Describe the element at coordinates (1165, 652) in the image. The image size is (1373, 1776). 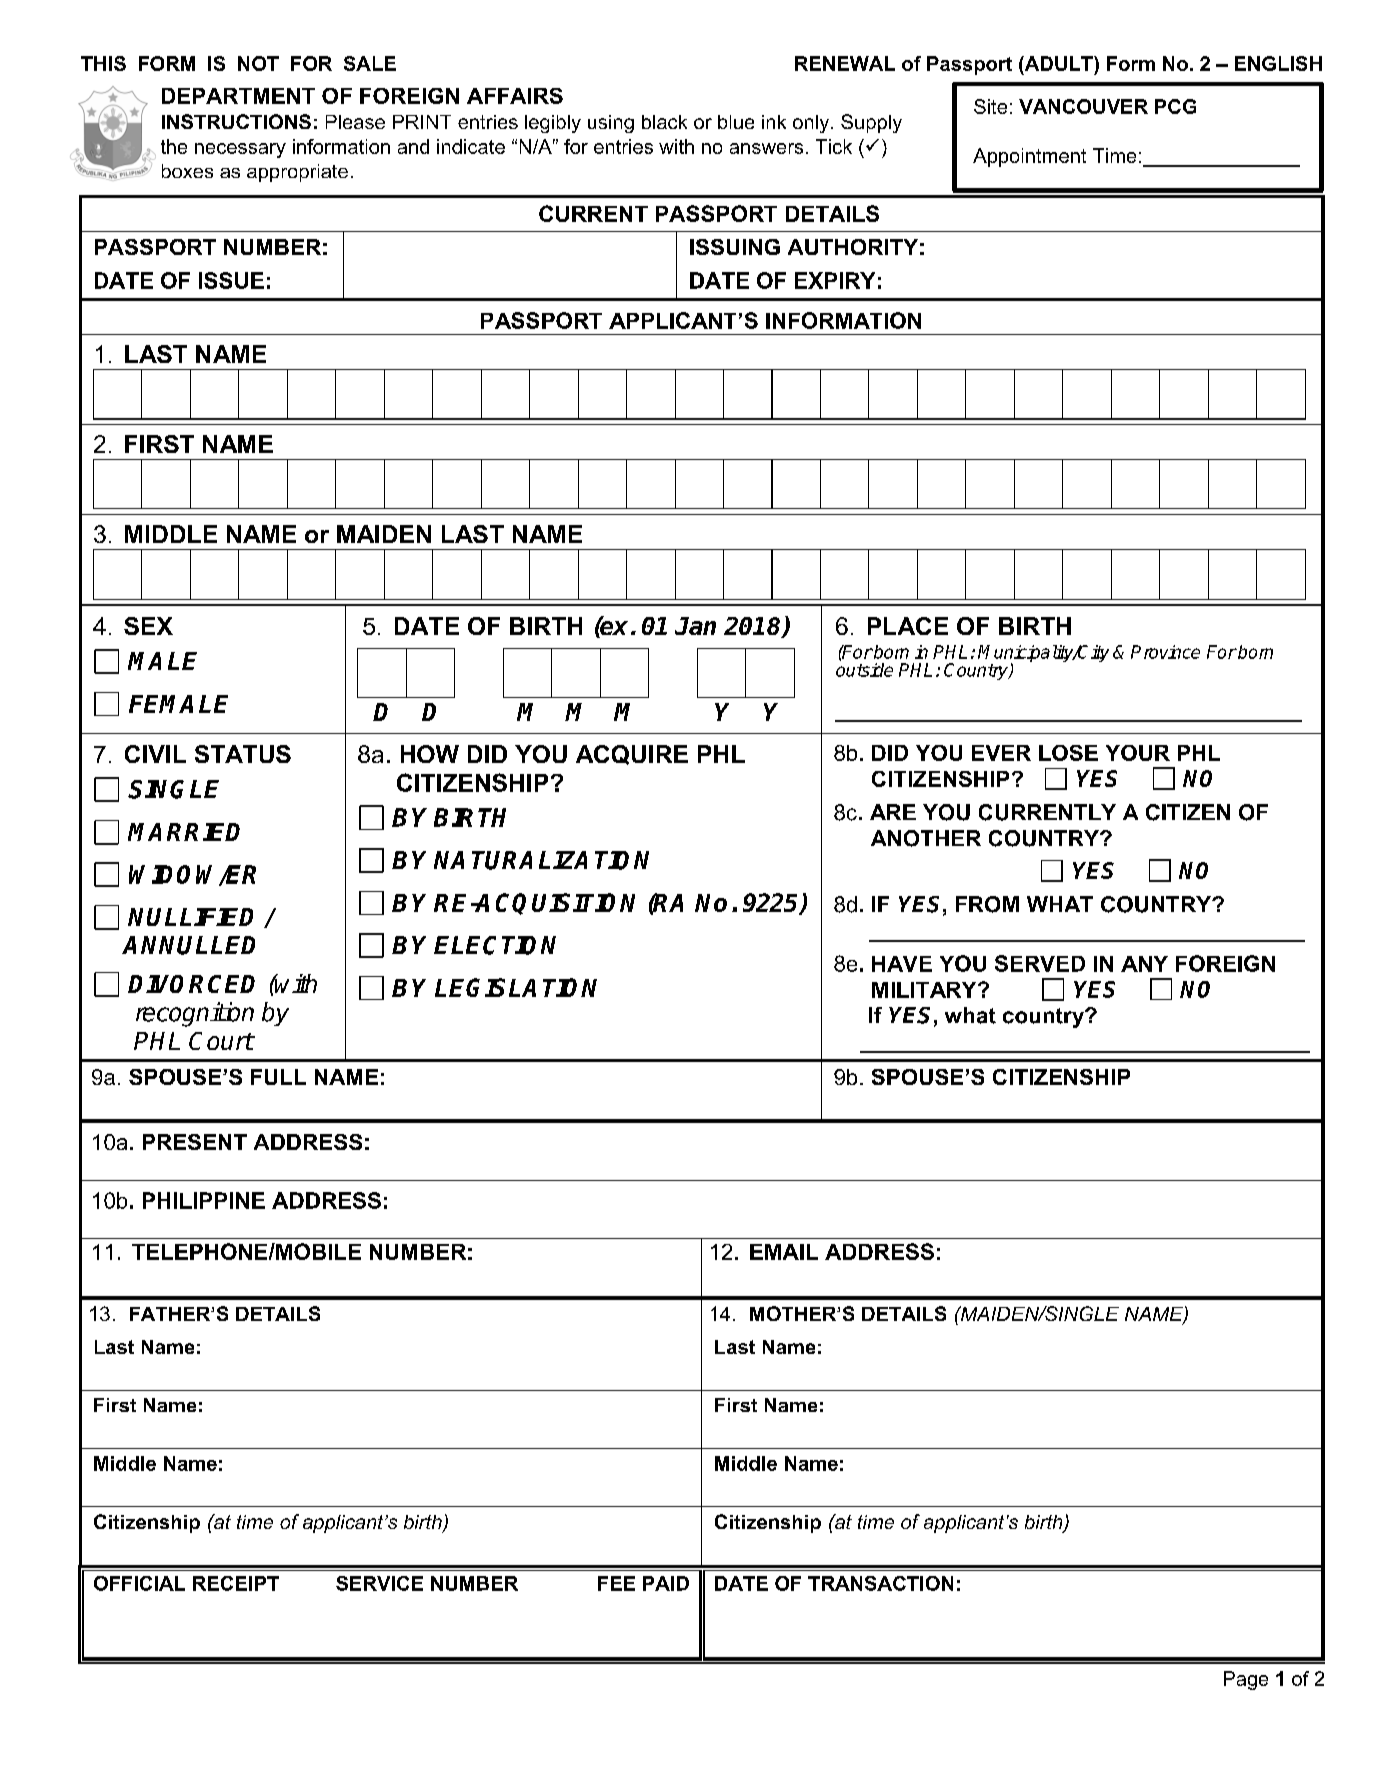
I see `Province` at that location.
